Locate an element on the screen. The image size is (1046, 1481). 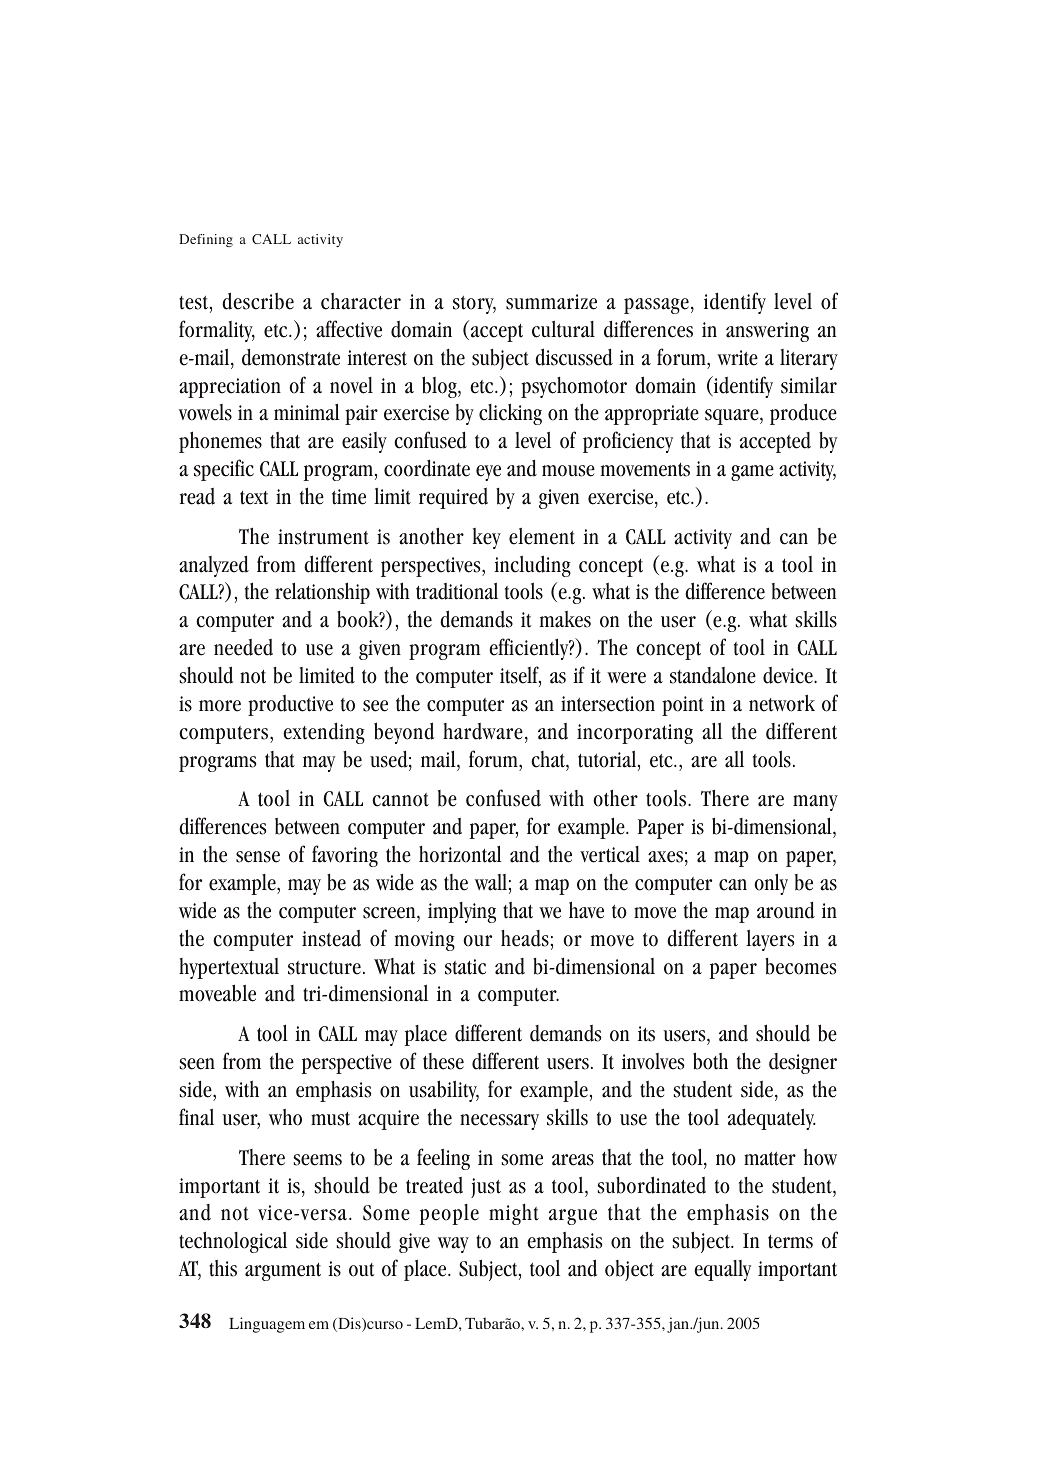
summarize is located at coordinates (551, 302).
